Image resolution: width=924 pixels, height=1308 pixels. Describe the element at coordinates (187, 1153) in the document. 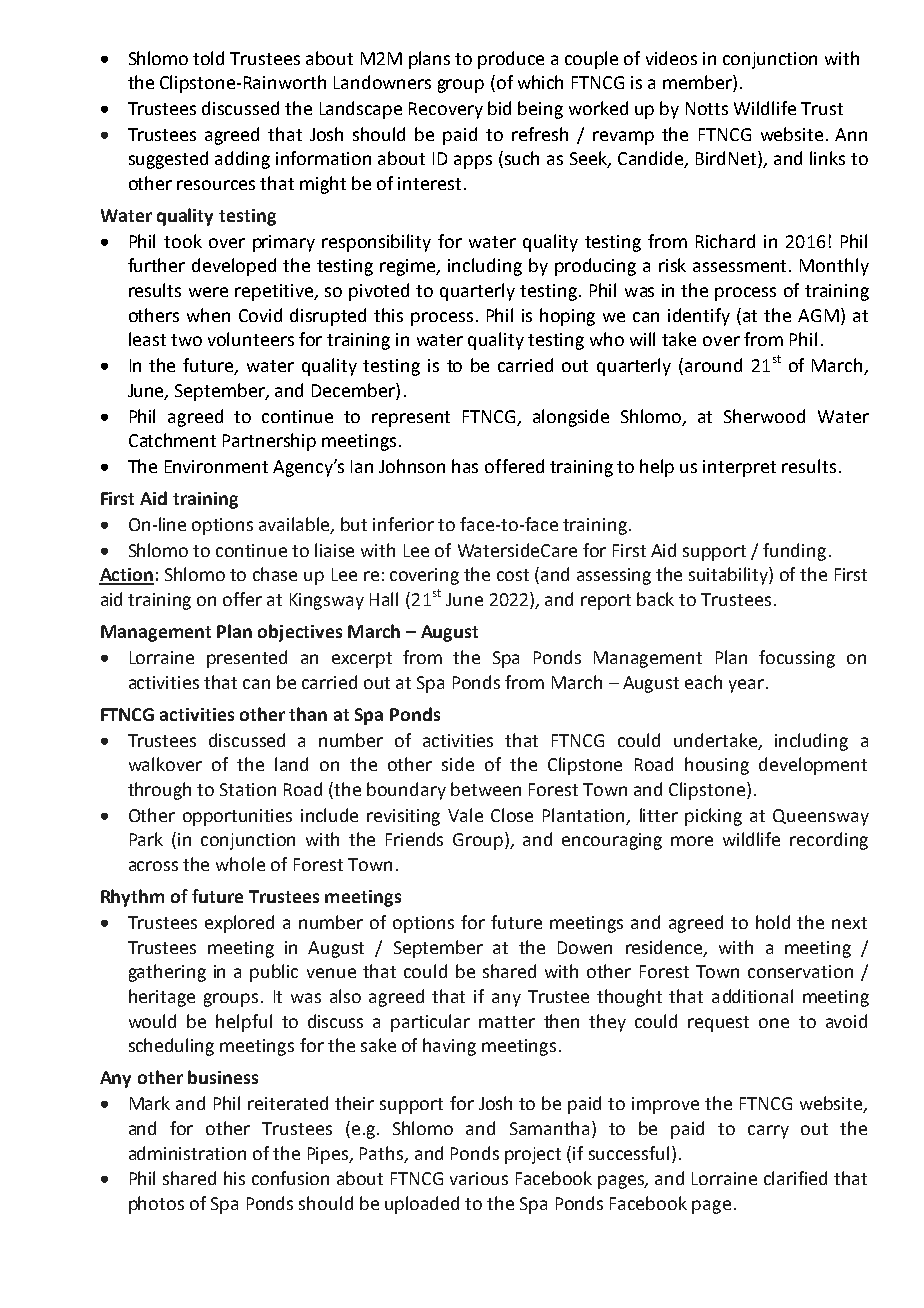

I see `administration` at that location.
